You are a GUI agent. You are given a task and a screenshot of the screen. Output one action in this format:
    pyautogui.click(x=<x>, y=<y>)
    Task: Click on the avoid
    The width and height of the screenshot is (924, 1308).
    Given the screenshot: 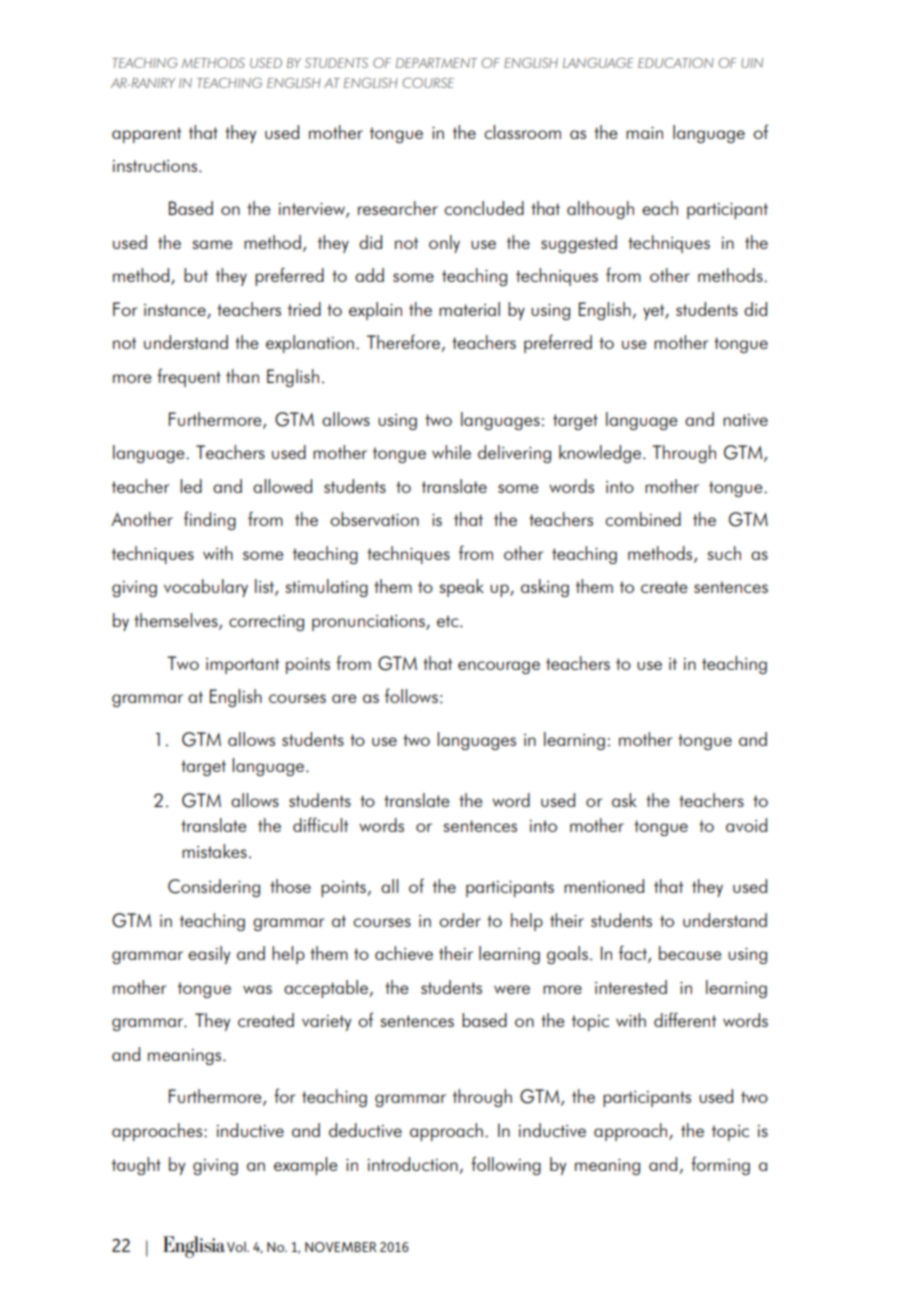 What is the action you would take?
    pyautogui.click(x=746, y=825)
